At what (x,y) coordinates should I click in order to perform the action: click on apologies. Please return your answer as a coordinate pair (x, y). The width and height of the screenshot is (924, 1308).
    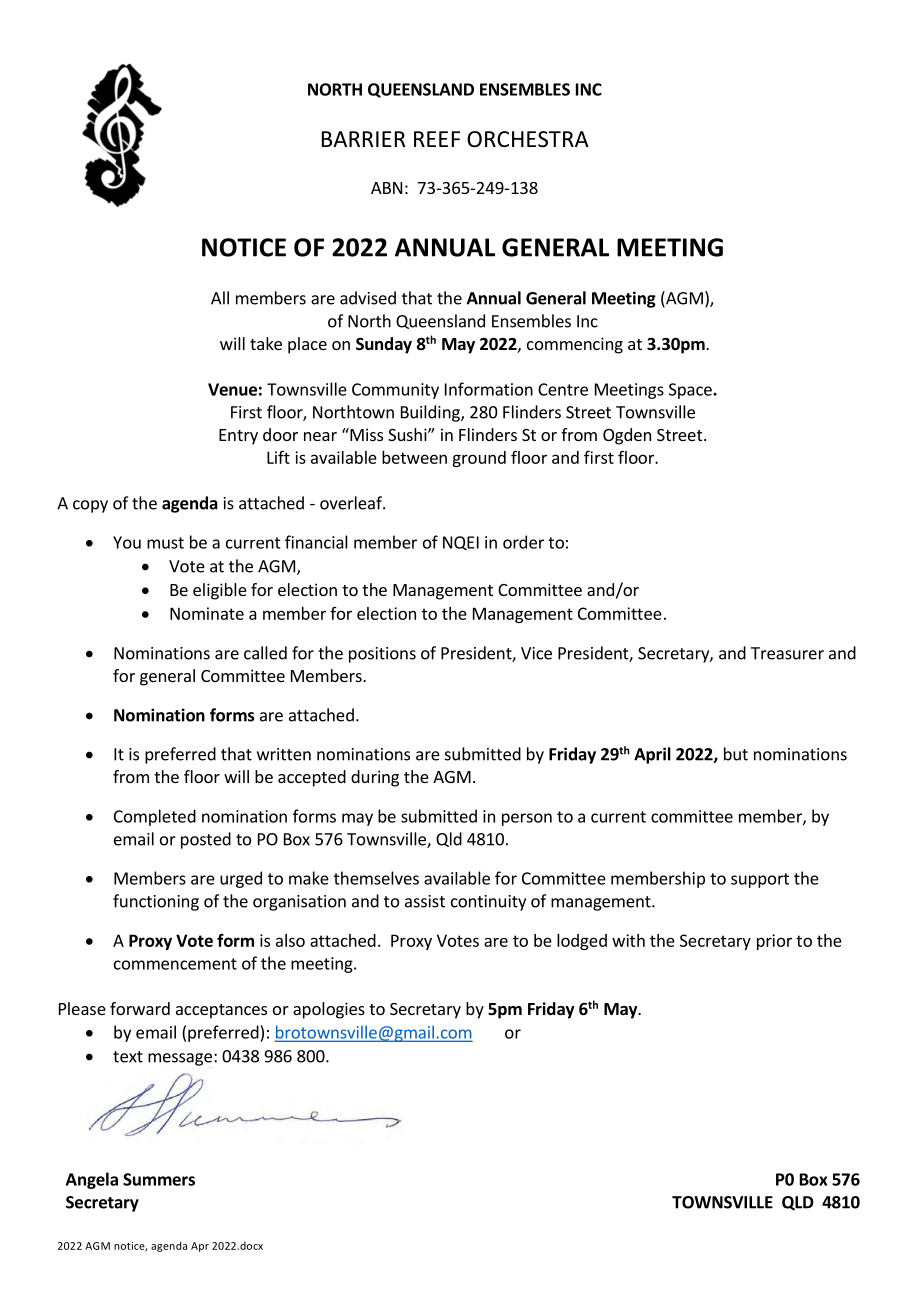
    Looking at the image, I should click on (329, 1010).
